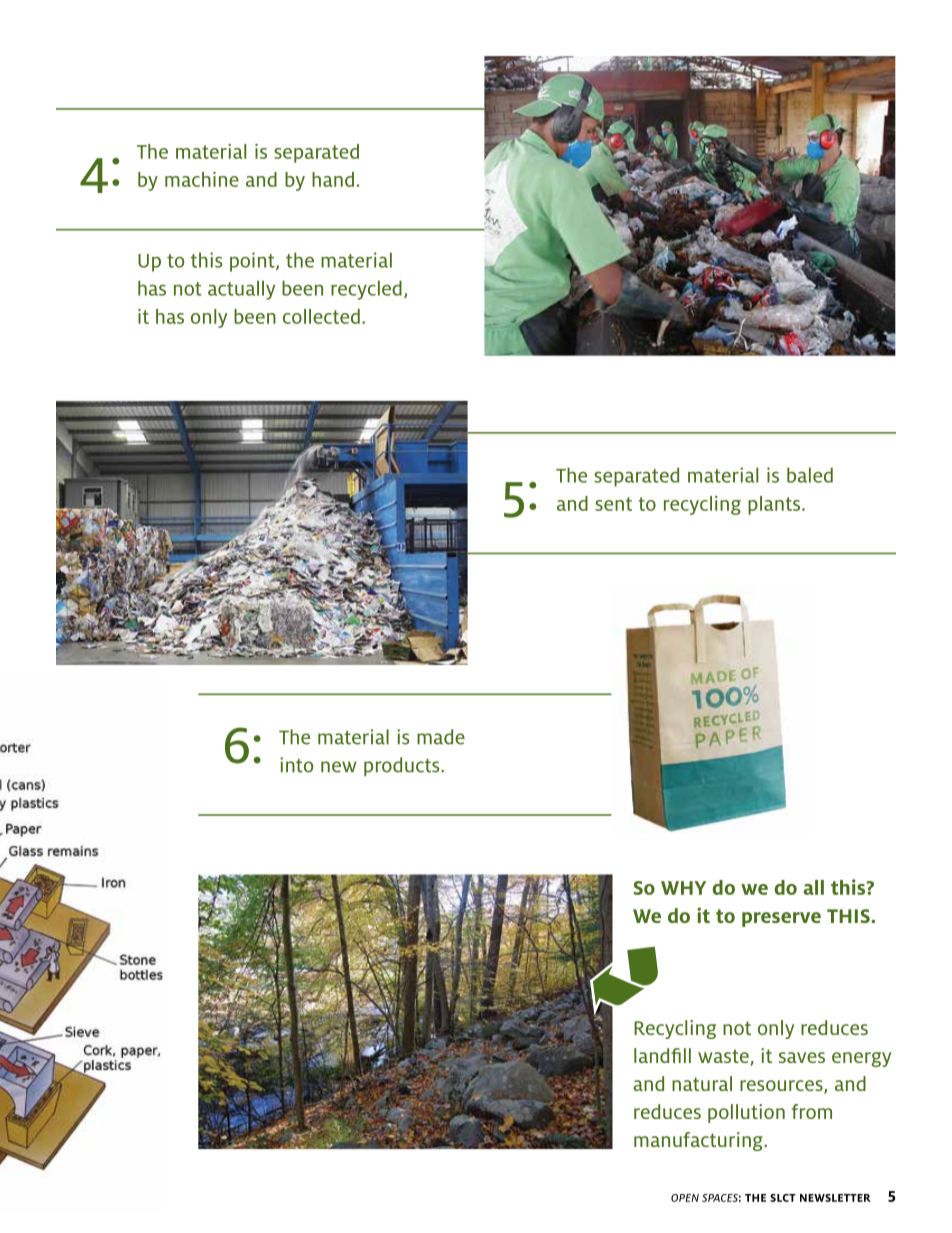 Image resolution: width=952 pixels, height=1233 pixels. Describe the element at coordinates (296, 765) in the page. I see `into` at that location.
